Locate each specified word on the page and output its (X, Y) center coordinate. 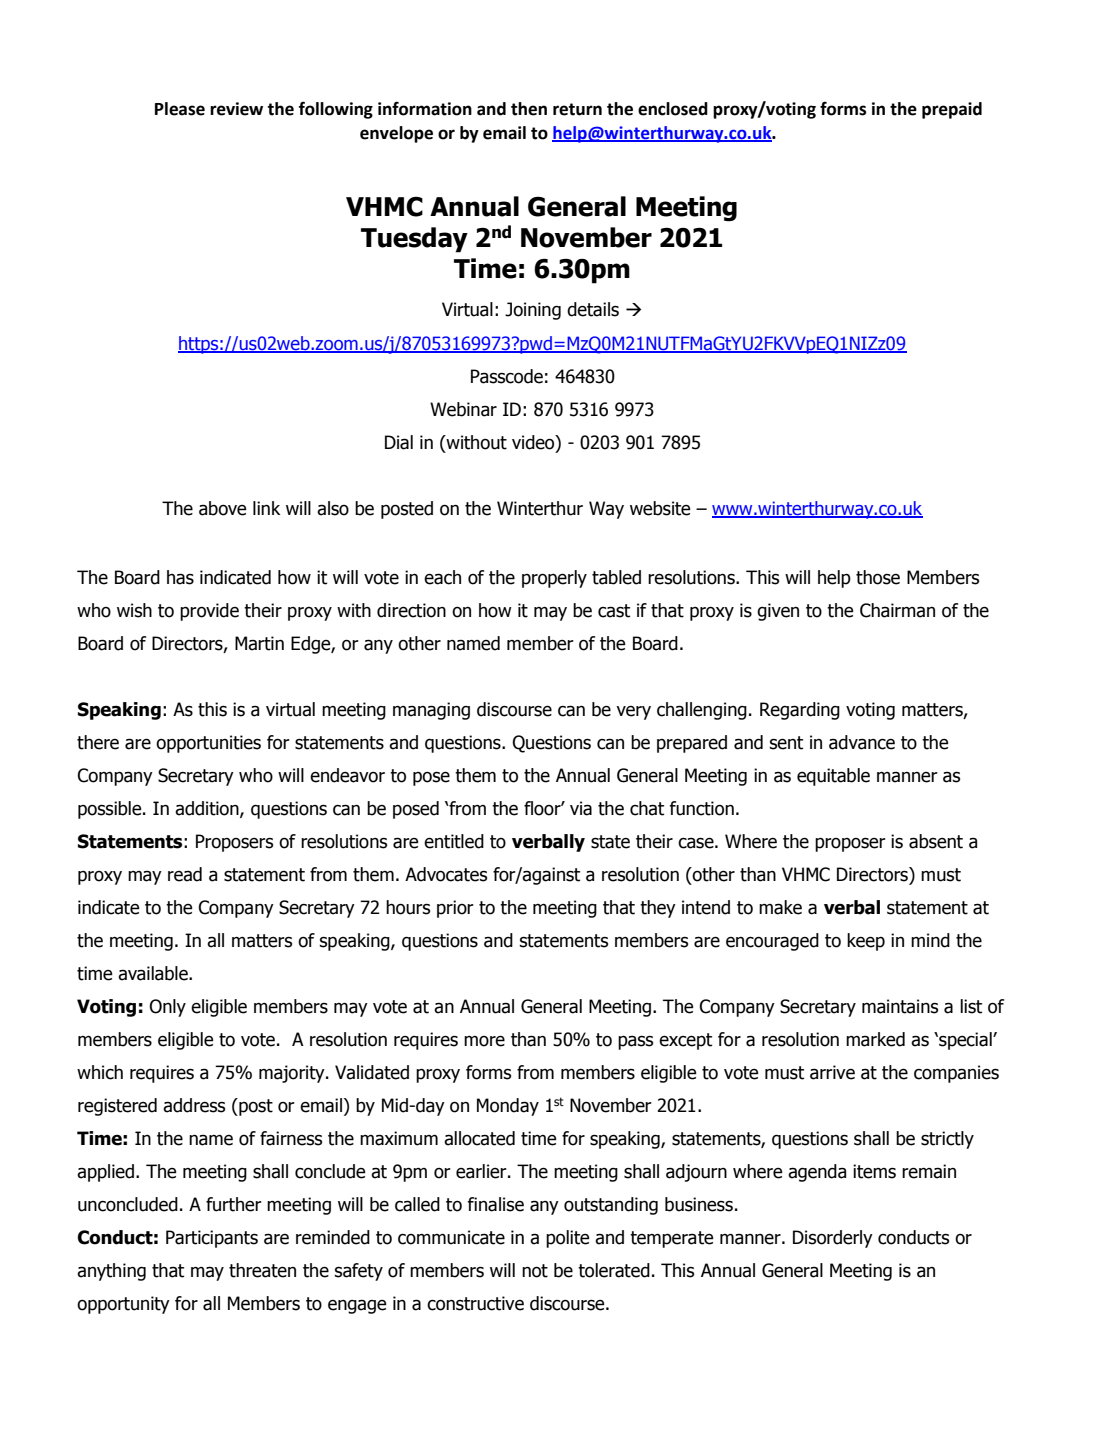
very (633, 713)
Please (180, 109)
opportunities (208, 744)
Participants (212, 1239)
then (529, 109)
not (535, 1271)
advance (862, 742)
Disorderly (833, 1239)
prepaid (952, 110)
